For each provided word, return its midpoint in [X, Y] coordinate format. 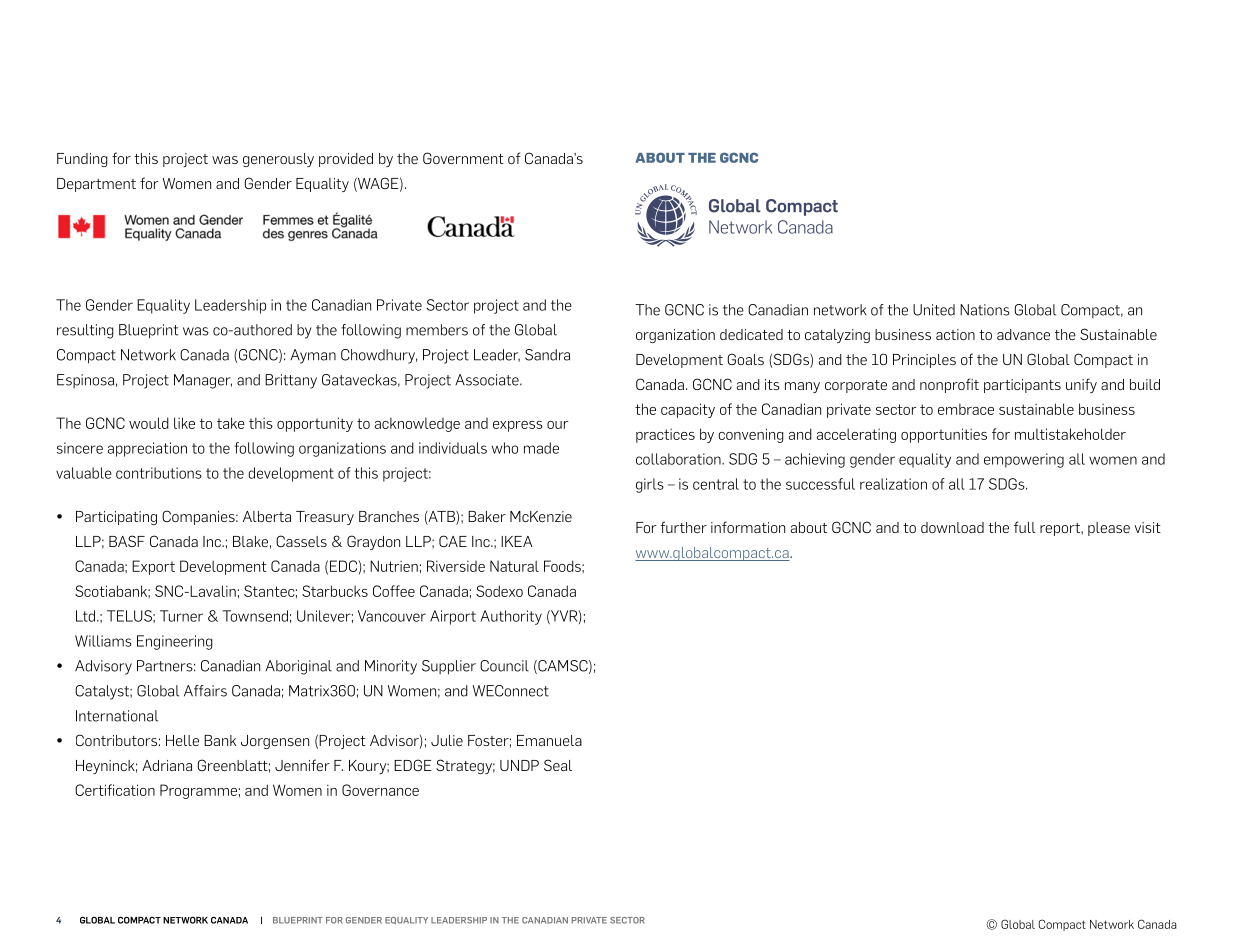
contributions [159, 473]
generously [278, 160]
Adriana [167, 765]
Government [463, 158]
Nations [985, 310]
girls [650, 485]
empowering [1024, 460]
